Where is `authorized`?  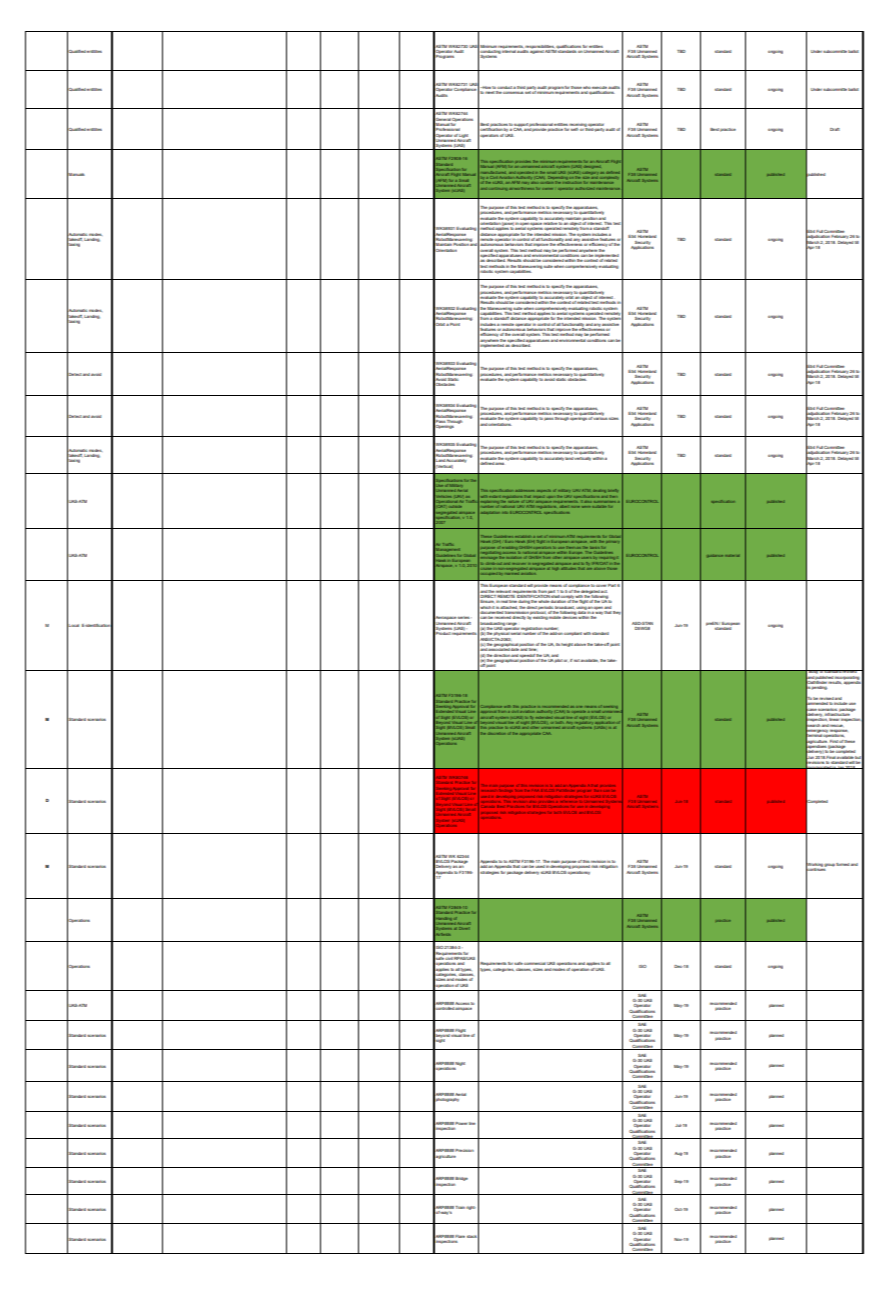
authorized is located at coordinates (584, 188).
